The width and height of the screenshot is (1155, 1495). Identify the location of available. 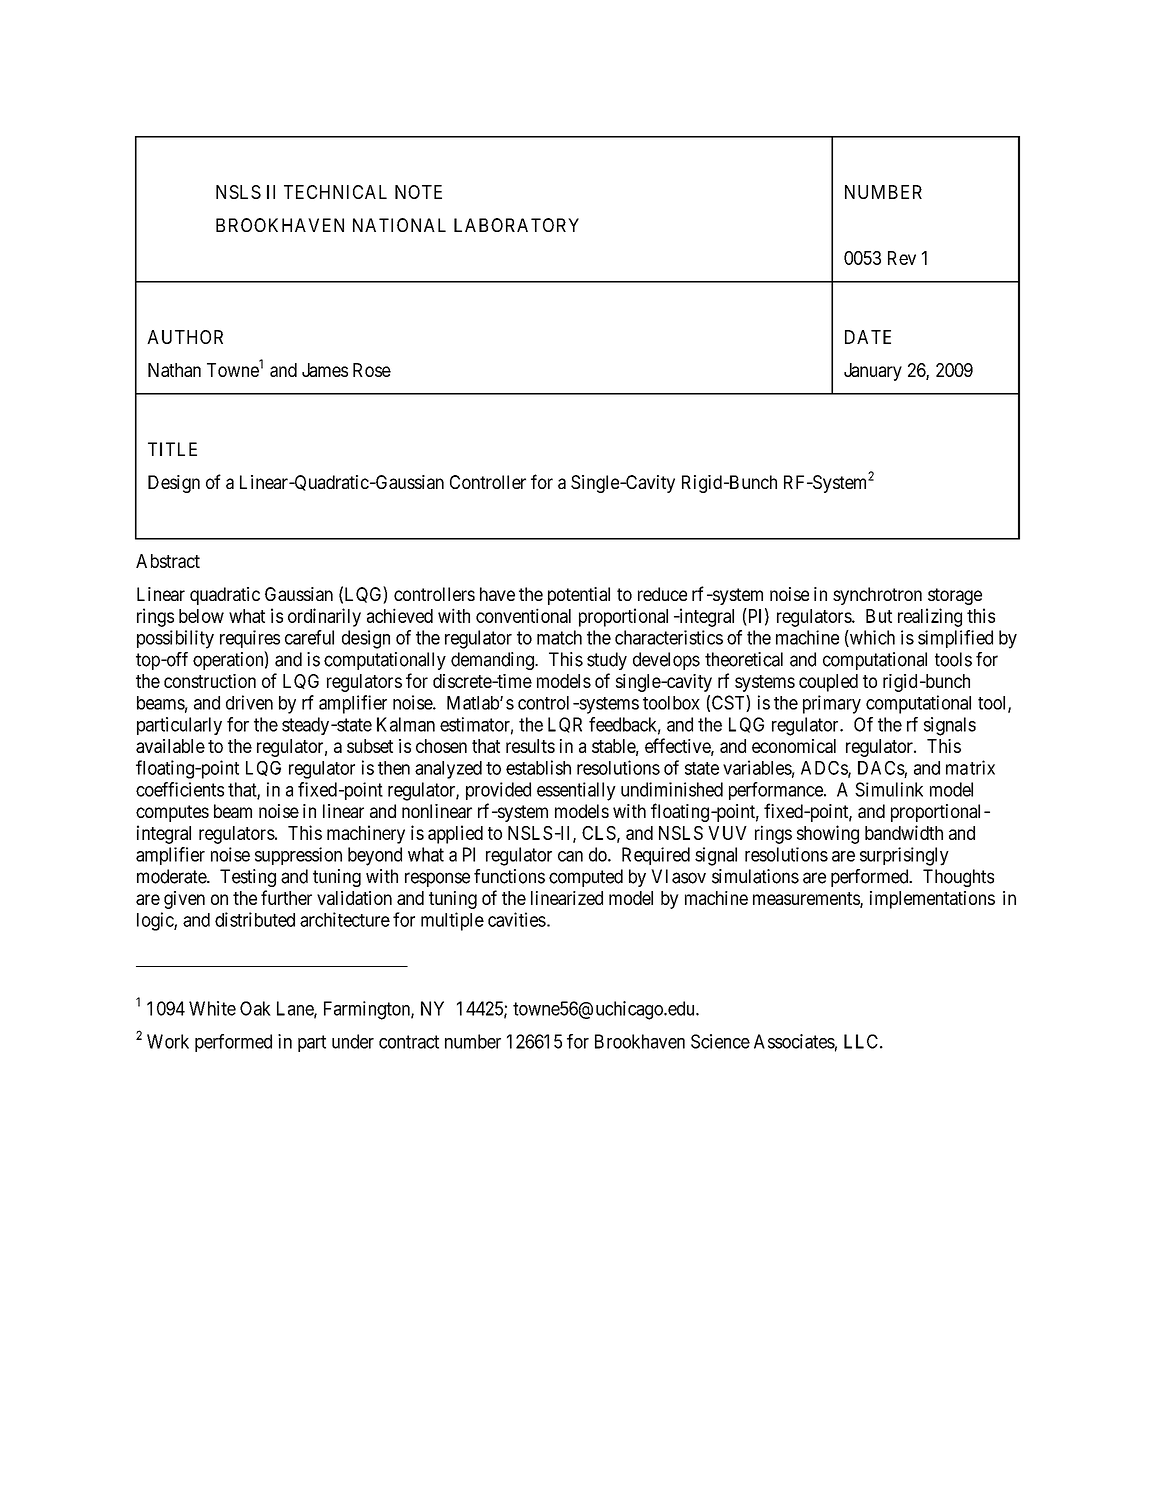
(170, 746).
